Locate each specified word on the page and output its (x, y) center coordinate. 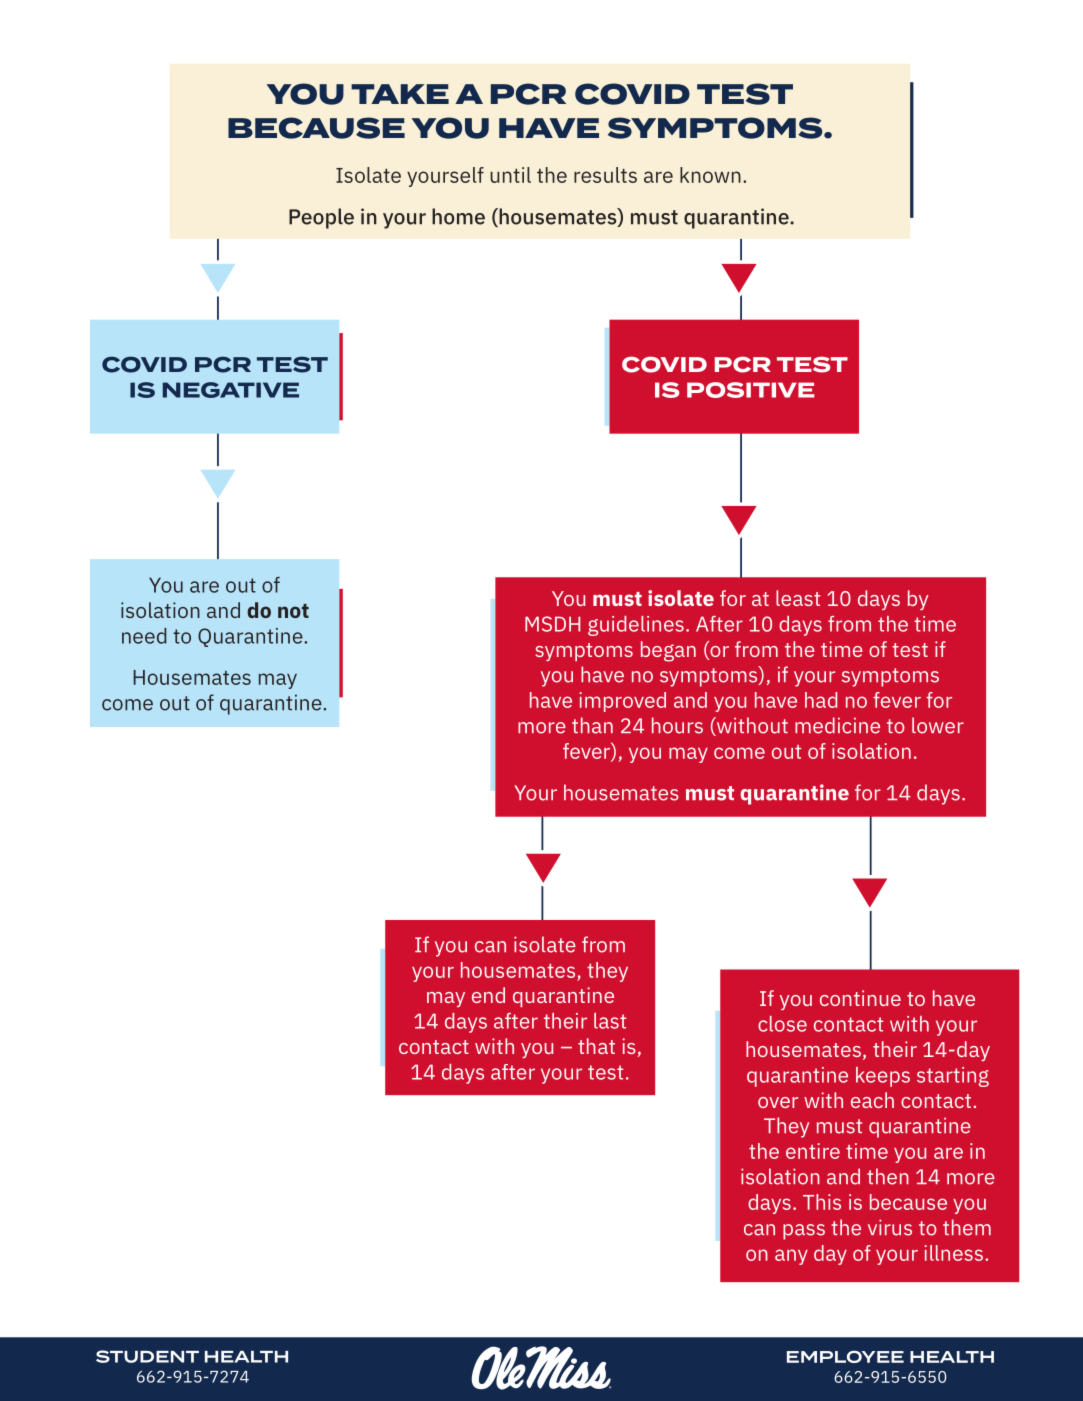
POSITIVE (751, 390)
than (592, 725)
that (596, 1046)
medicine (837, 725)
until (510, 175)
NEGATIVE (231, 390)
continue (860, 998)
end (488, 995)
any (791, 1257)
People (321, 218)
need (144, 636)
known (710, 175)
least (798, 598)
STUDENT (147, 1356)
